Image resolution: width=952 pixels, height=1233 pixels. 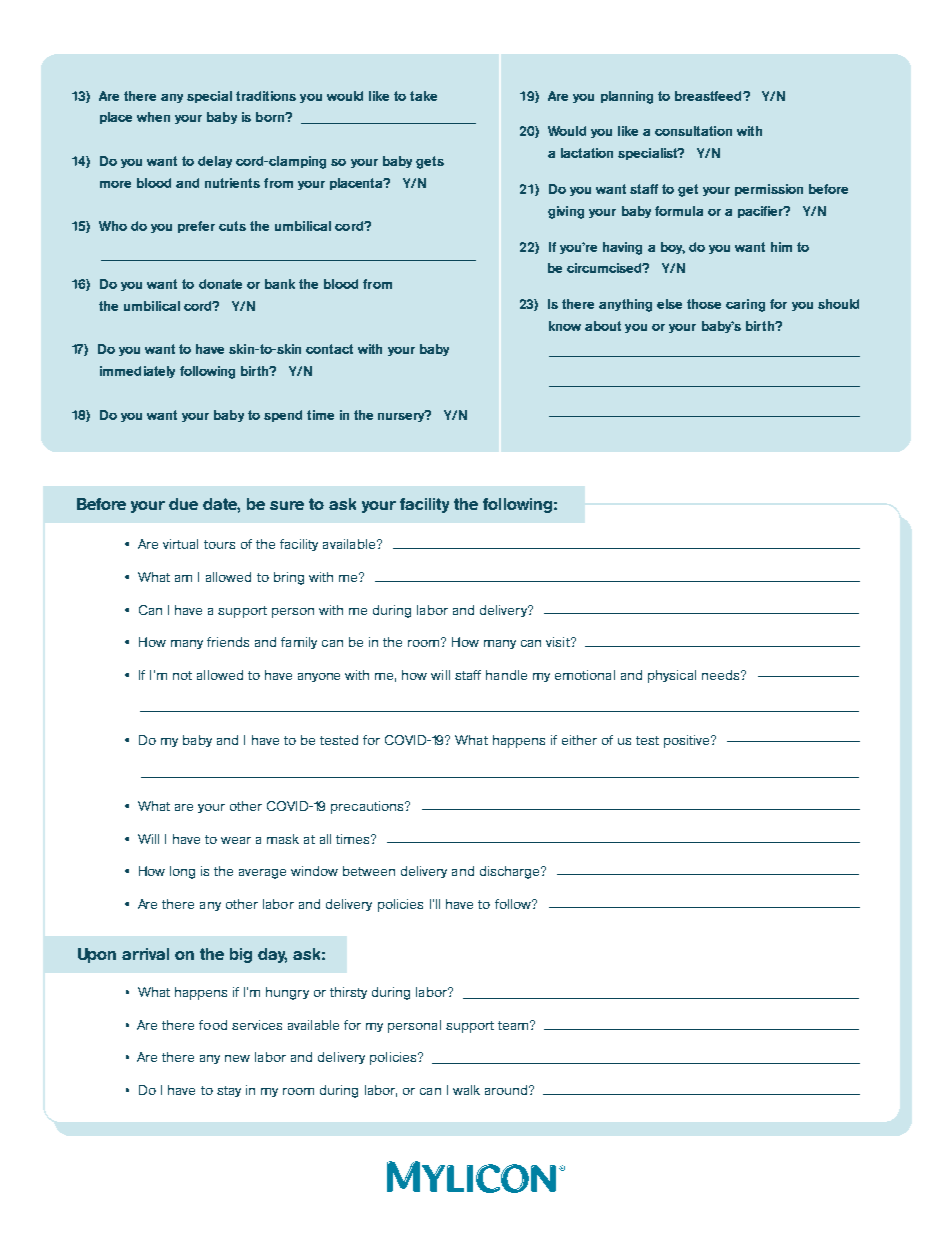 What do you see at coordinates (565, 326) in the screenshot?
I see `know` at bounding box center [565, 326].
